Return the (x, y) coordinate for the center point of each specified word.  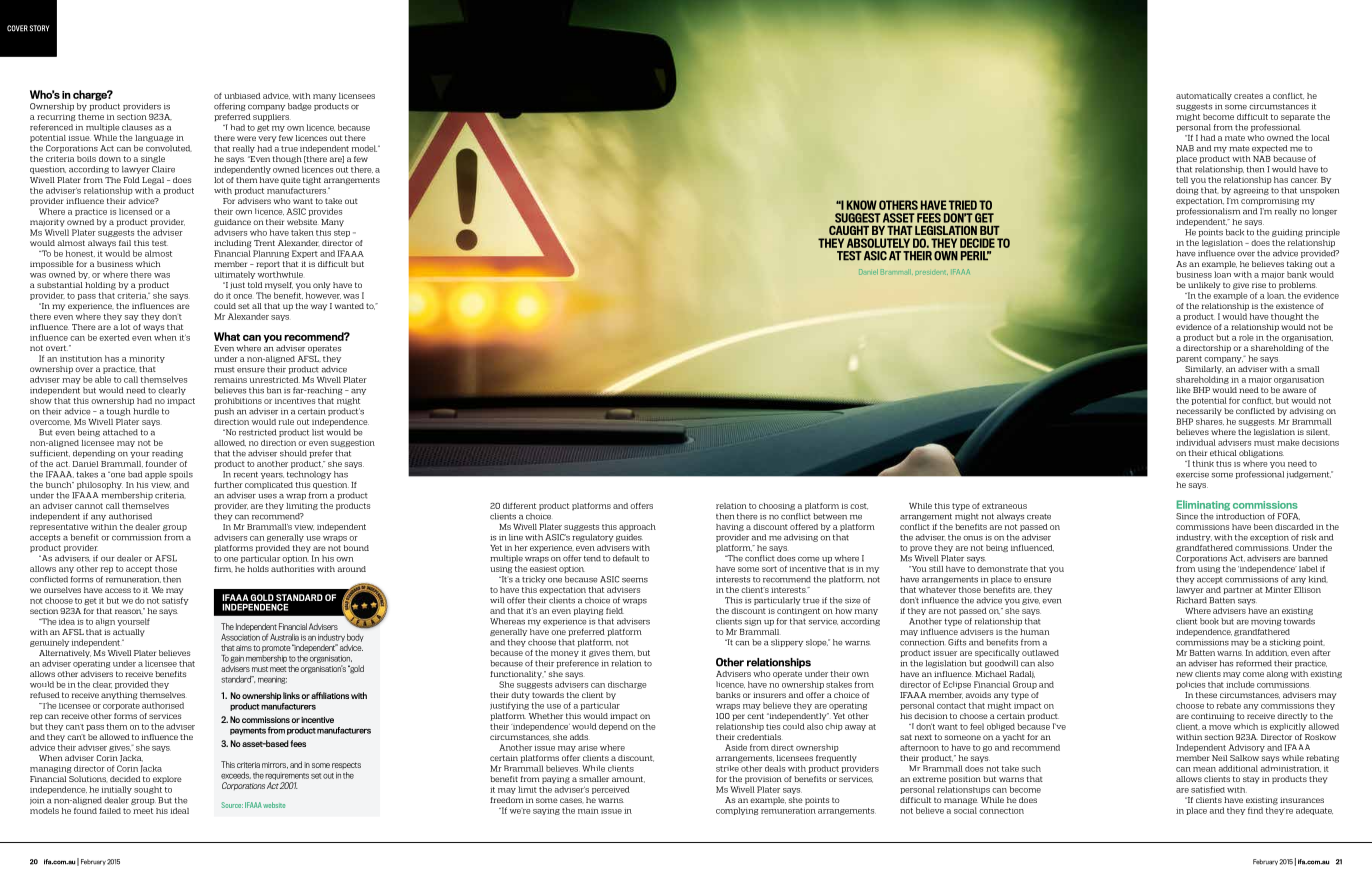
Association (240, 636)
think (1203, 463)
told (255, 285)
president (932, 273)
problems (1298, 286)
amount (628, 779)
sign (752, 623)
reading (167, 454)
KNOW (862, 205)
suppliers (272, 117)
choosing (777, 506)
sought (148, 790)
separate (1298, 117)
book (1209, 621)
